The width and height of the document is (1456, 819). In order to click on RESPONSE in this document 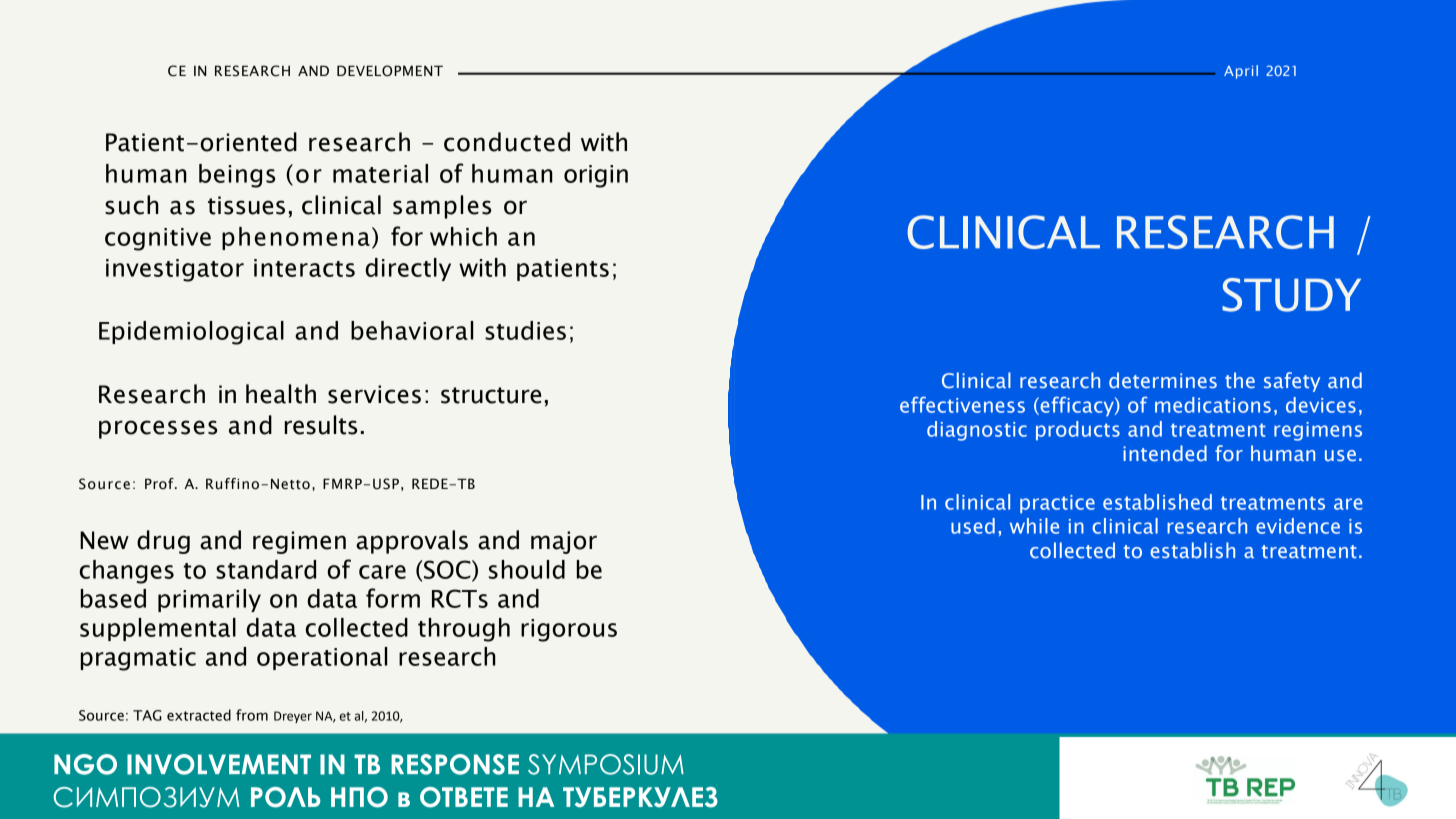, I will do `click(455, 764)`.
